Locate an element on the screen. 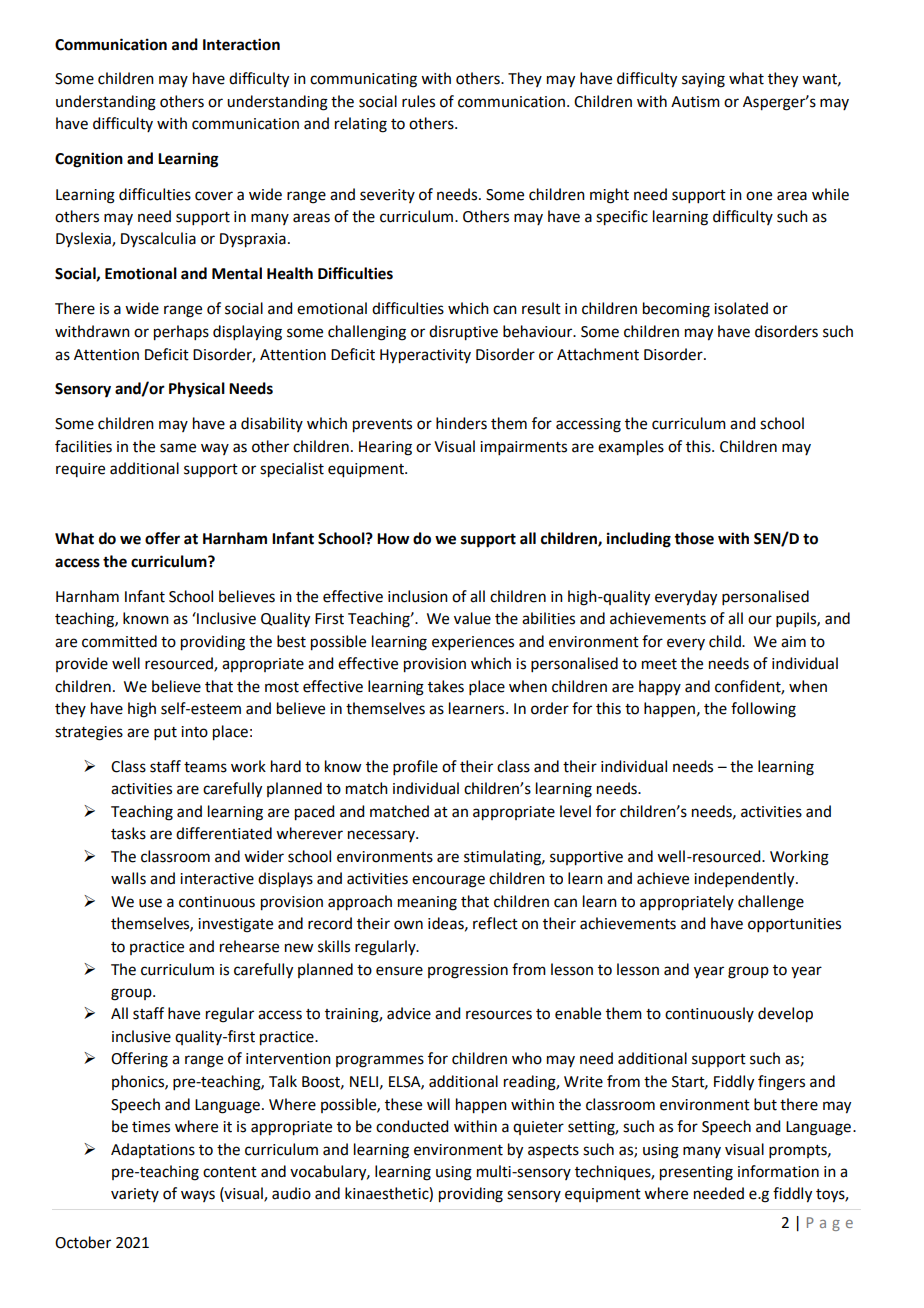 The image size is (924, 1308). experiences is located at coordinates (473, 643).
